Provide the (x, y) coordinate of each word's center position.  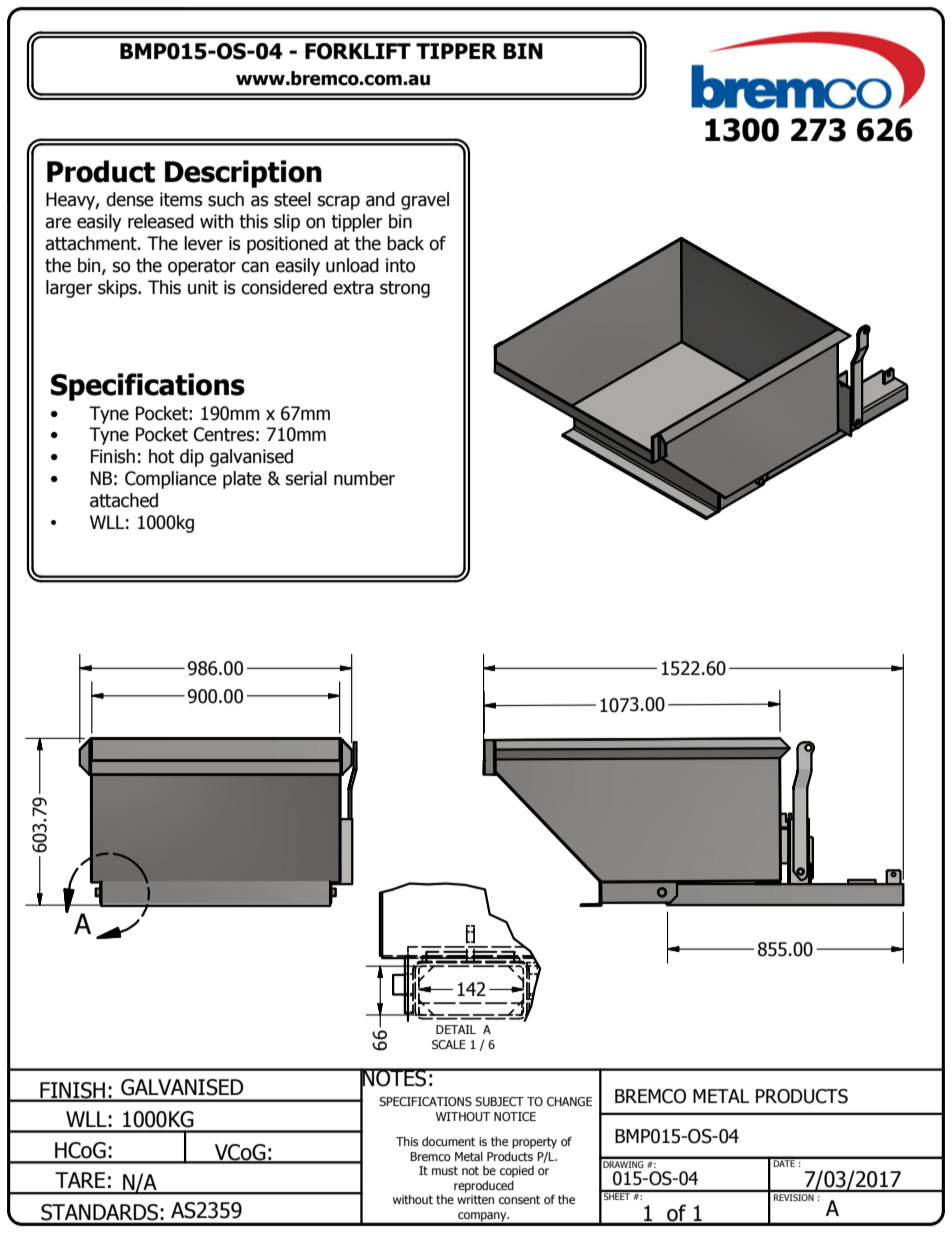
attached (124, 500)
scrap (338, 202)
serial (306, 478)
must (445, 1170)
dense (130, 199)
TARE (80, 1180)
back (405, 243)
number (364, 478)
